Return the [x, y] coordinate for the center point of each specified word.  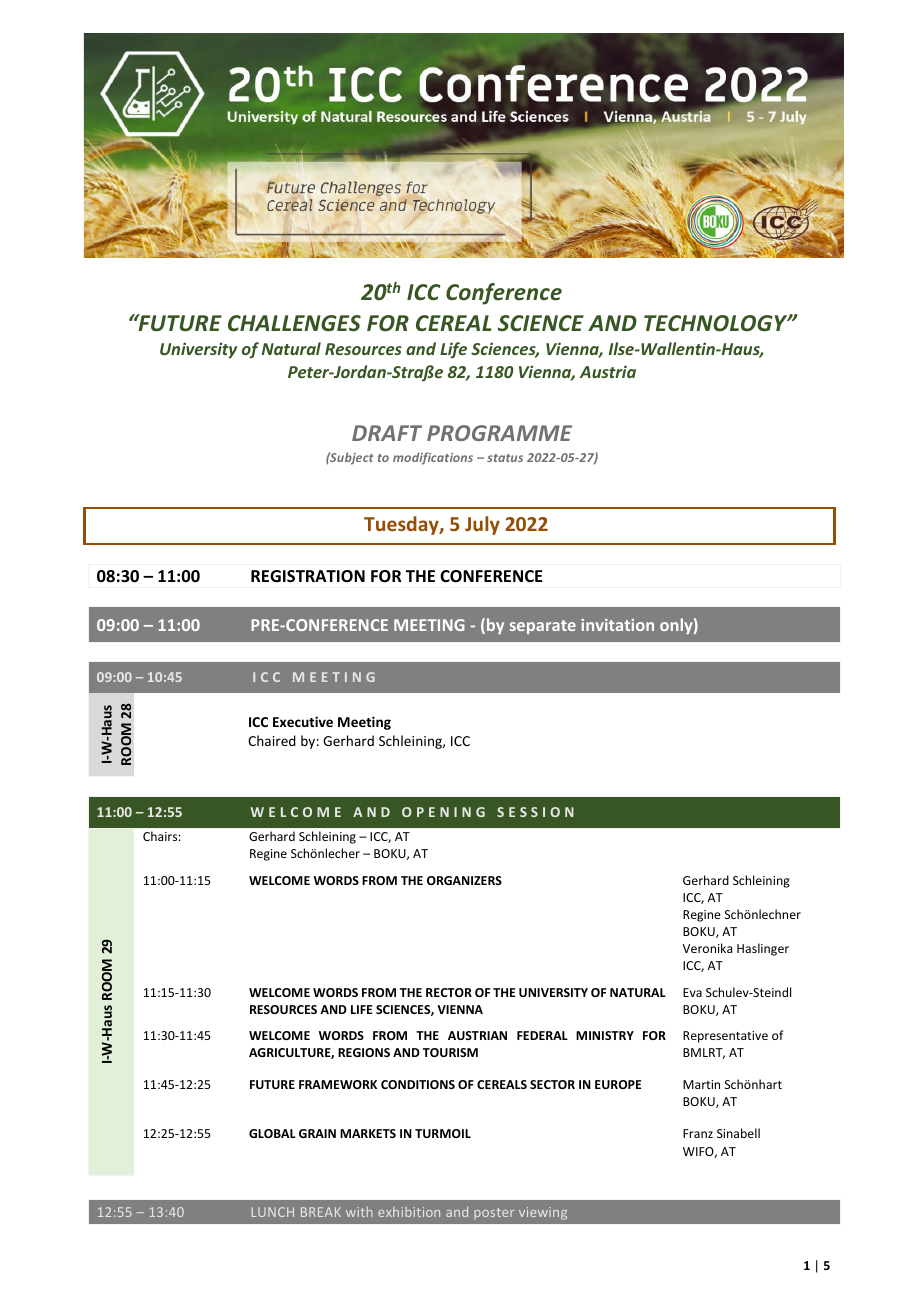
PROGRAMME [499, 433]
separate [543, 627]
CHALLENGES [294, 323]
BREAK [321, 1212]
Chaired [272, 740]
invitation [617, 625]
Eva [692, 992]
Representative [725, 1037]
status [505, 458]
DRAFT [387, 433]
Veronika [707, 948]
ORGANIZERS [464, 880]
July [482, 525]
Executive [303, 721]
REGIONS [364, 1052]
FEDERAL [542, 1035]
